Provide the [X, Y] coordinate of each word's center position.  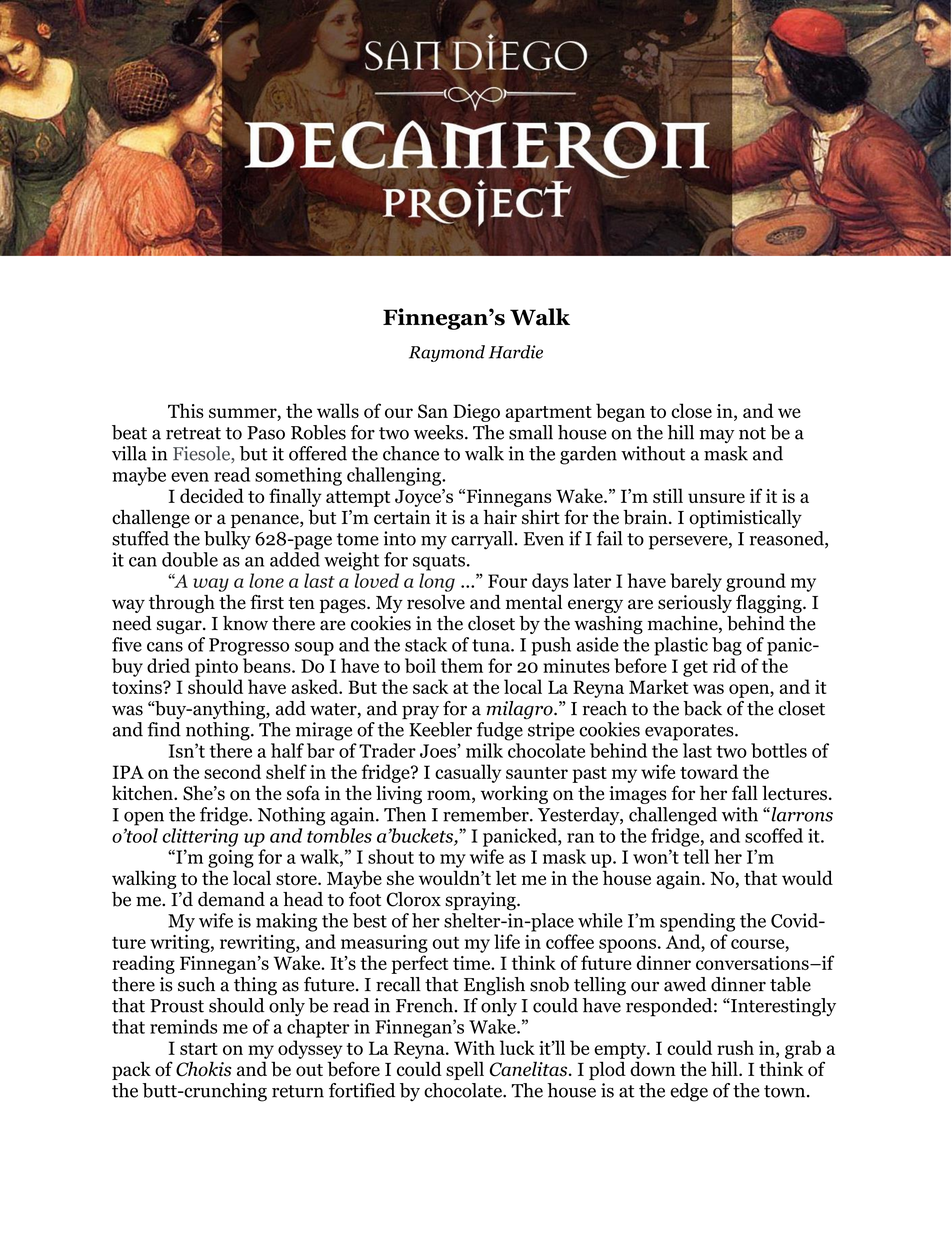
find [164, 729]
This [186, 410]
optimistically [745, 519]
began [620, 412]
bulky [227, 540]
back [702, 708]
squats [439, 562]
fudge [500, 731]
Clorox [414, 899]
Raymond [447, 353]
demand [231, 899]
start [199, 1049]
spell [465, 1070]
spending [697, 922]
